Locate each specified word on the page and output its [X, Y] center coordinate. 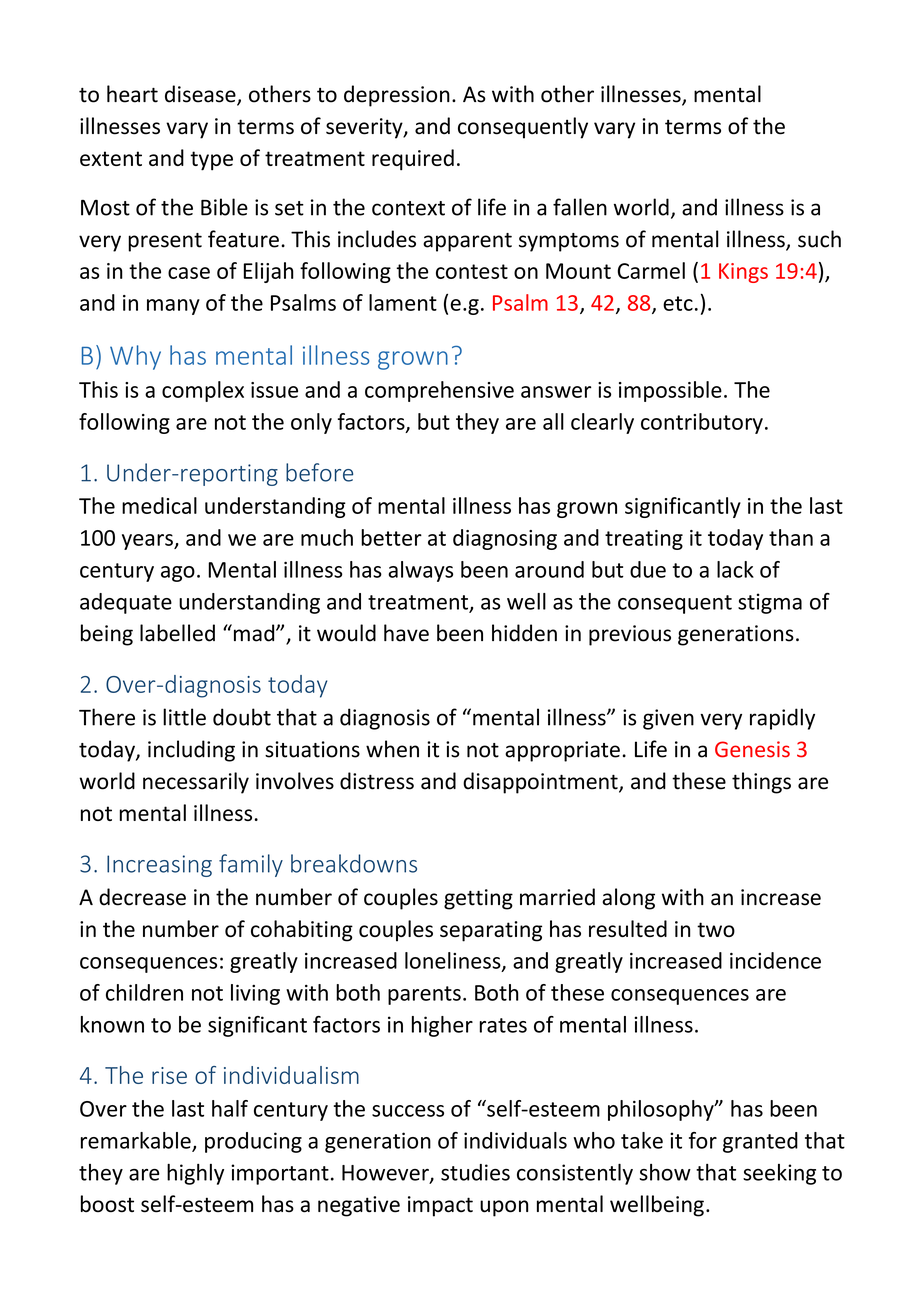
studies [475, 1172]
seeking [779, 1174]
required [413, 160]
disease [201, 95]
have [406, 633]
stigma [770, 603]
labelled [177, 633]
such [819, 239]
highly [195, 1174]
